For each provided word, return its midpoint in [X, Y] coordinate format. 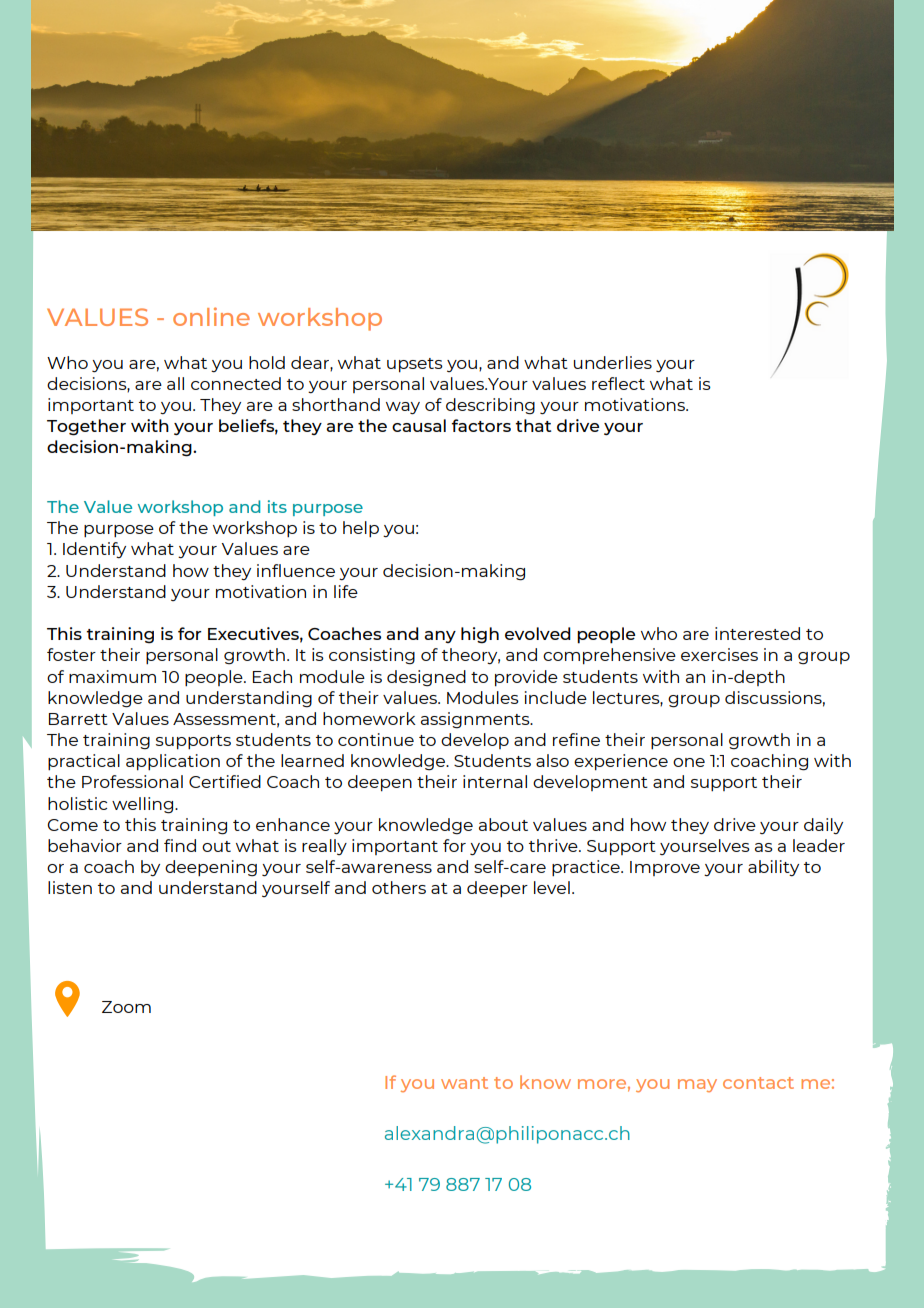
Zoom [126, 1007]
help [361, 529]
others [399, 887]
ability [773, 868]
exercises [719, 654]
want [464, 1083]
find [180, 845]
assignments [476, 720]
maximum [112, 676]
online [211, 316]
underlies [613, 362]
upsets [415, 365]
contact [758, 1083]
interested [757, 633]
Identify [94, 550]
